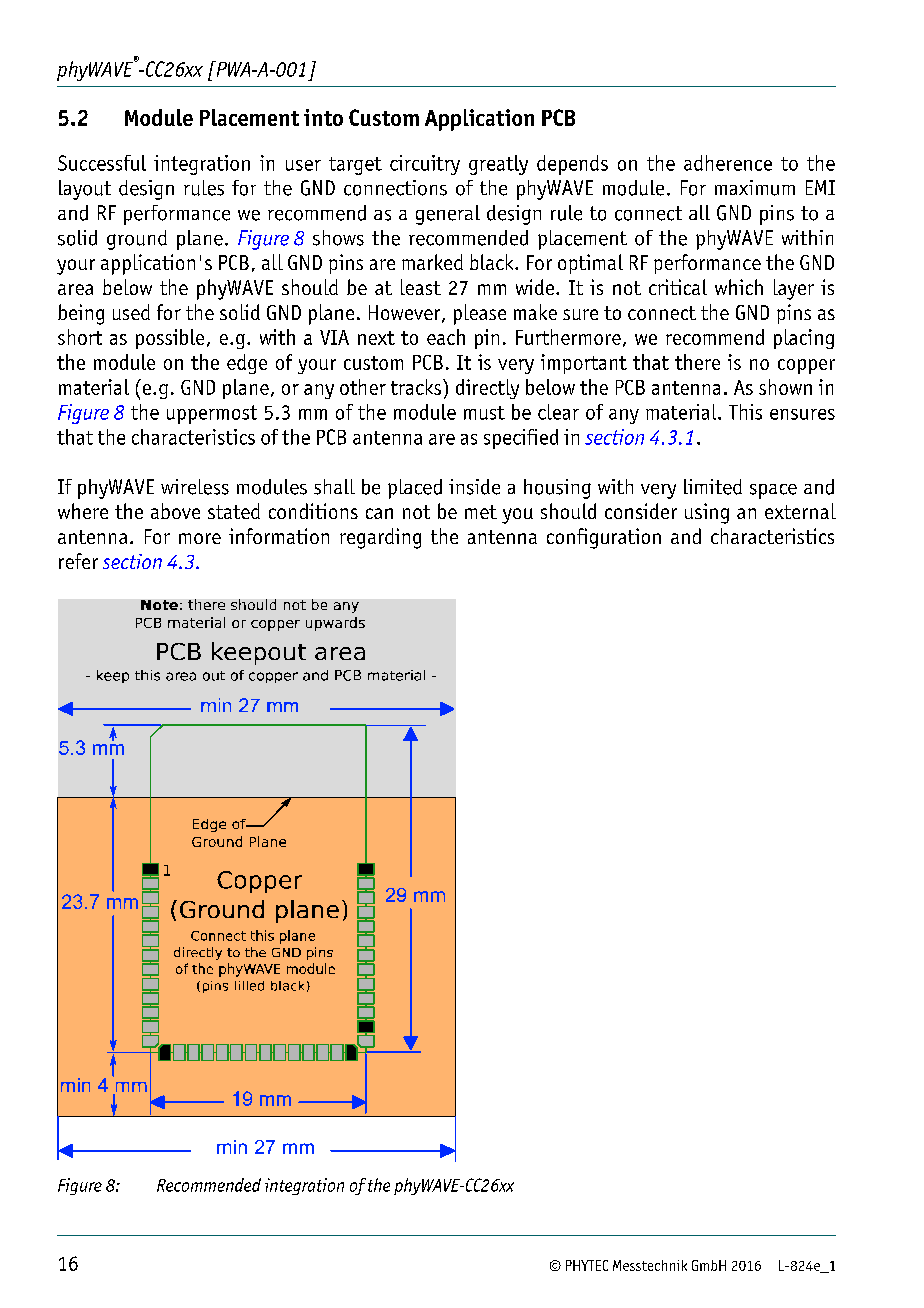  What do you see at coordinates (102, 163) in the page?
I see `Successful` at bounding box center [102, 163].
